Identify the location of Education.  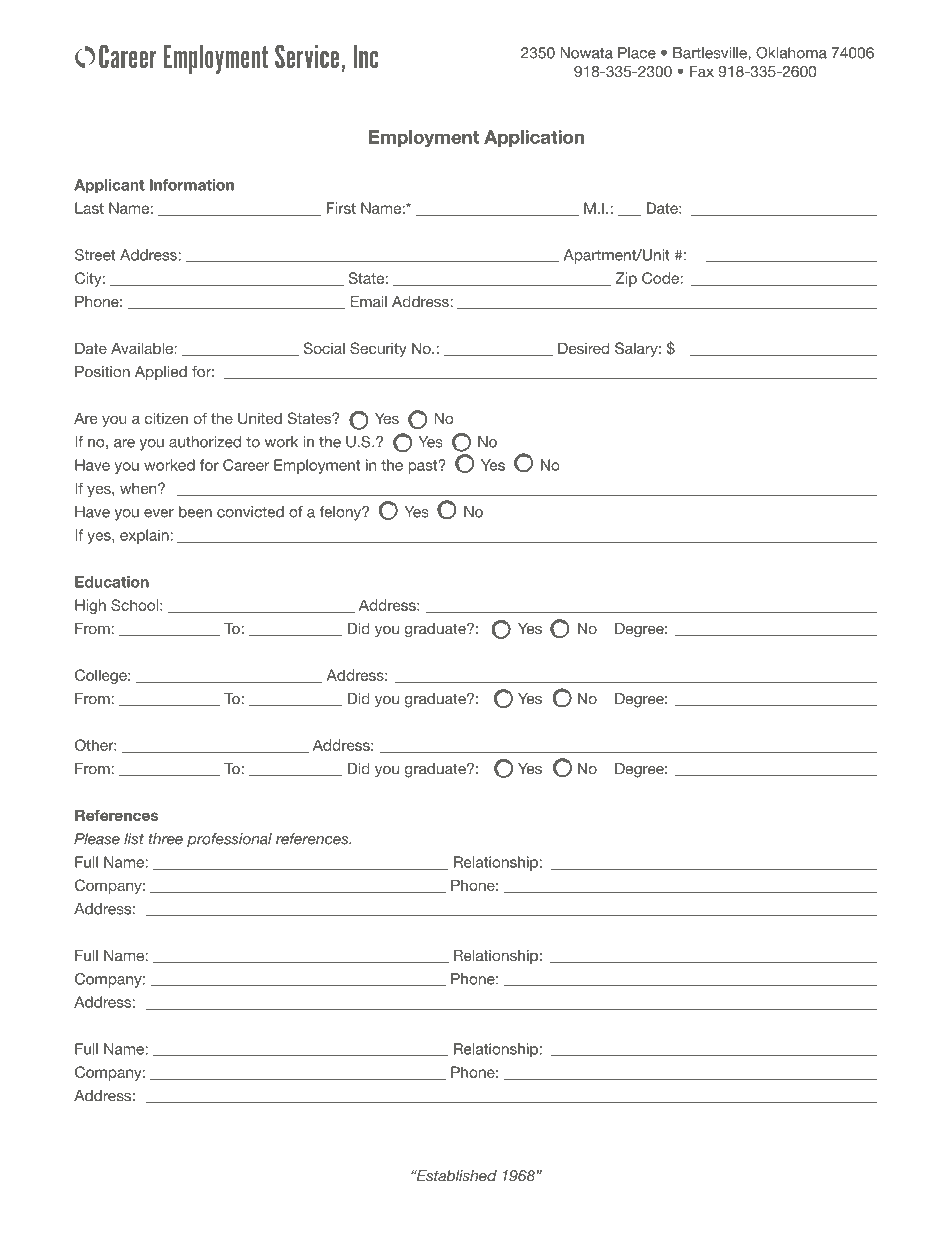
(112, 582).
